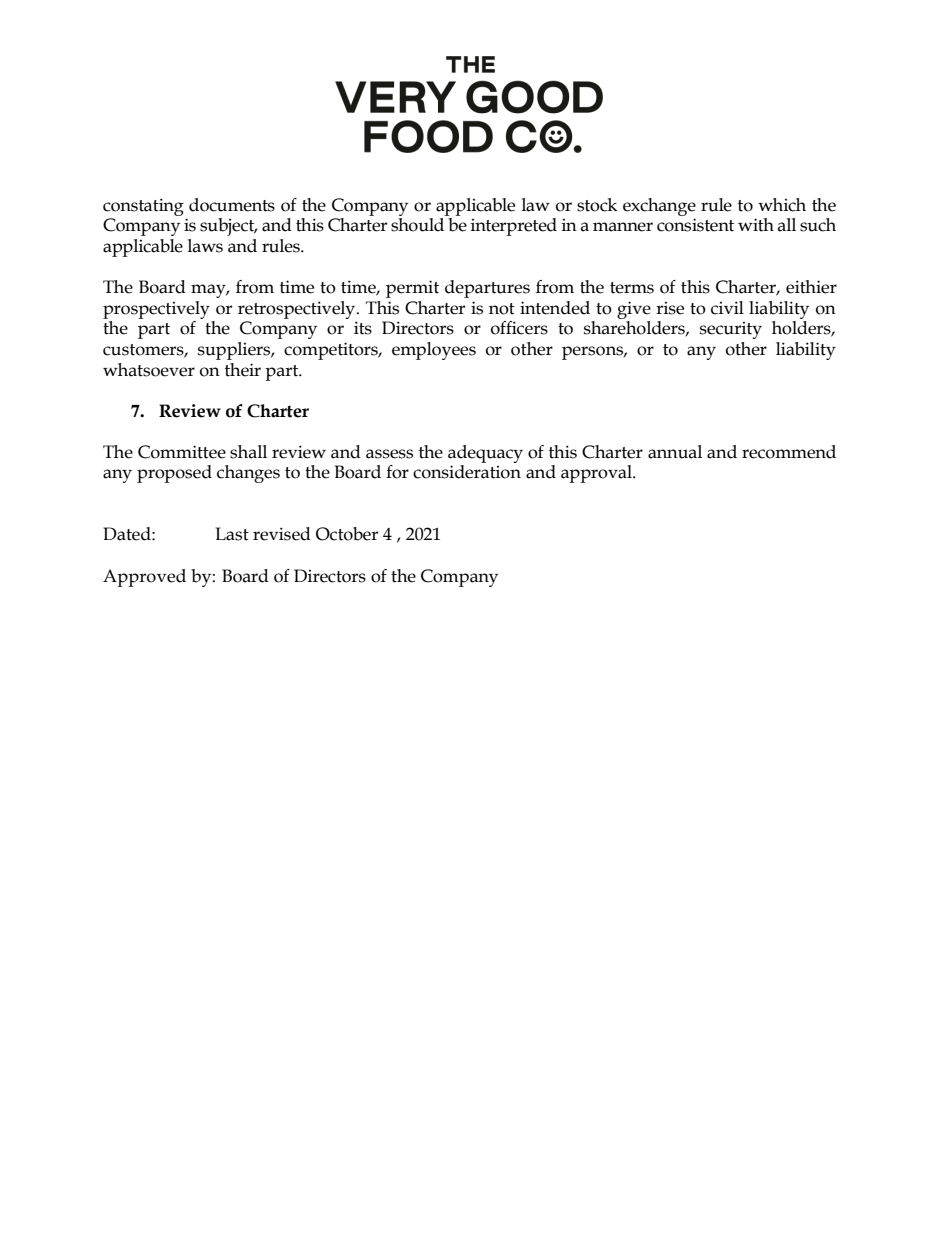  Describe the element at coordinates (228, 227) in the screenshot. I see `subject` at that location.
